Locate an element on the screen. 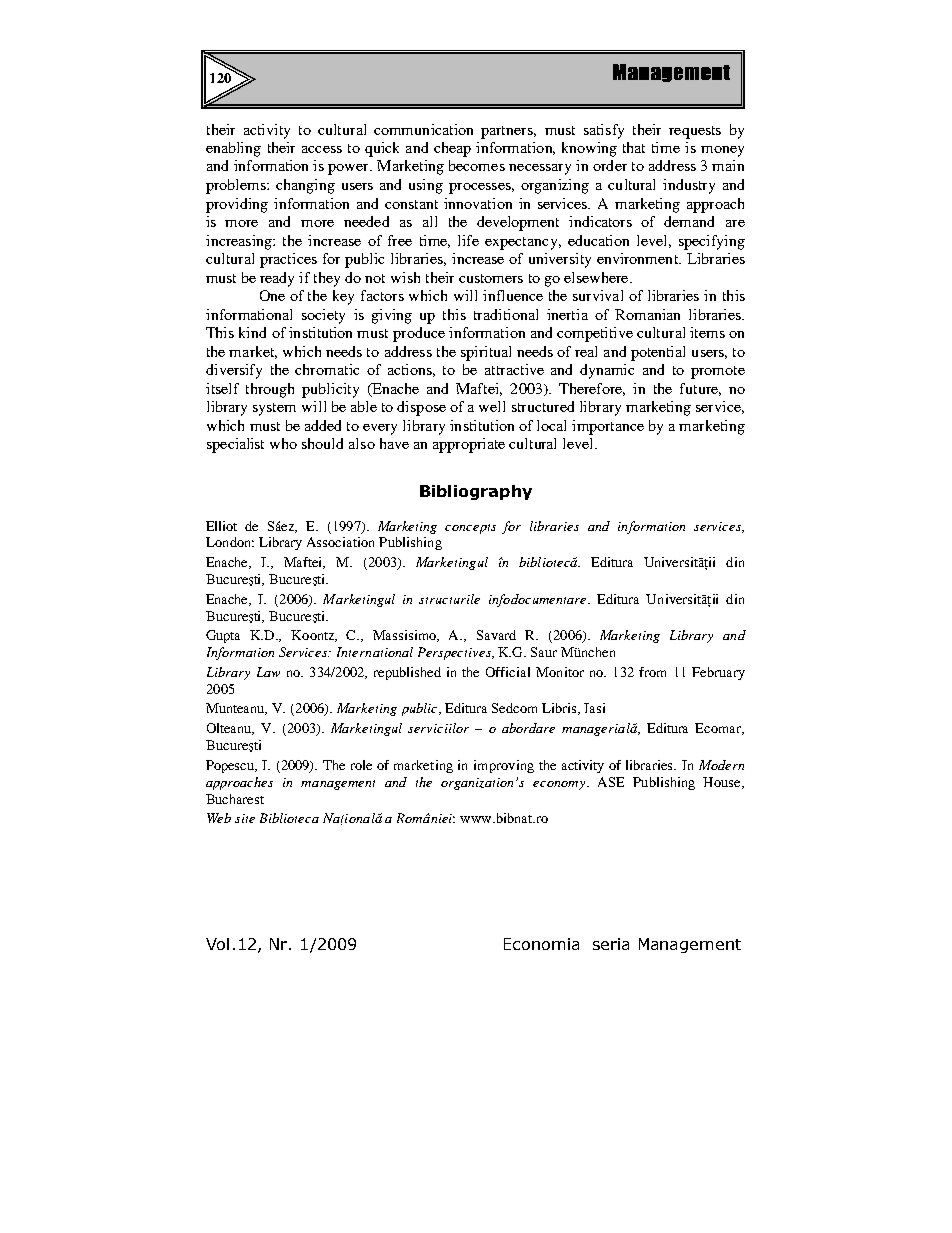 This screenshot has height=1233, width=952. improving is located at coordinates (504, 766).
